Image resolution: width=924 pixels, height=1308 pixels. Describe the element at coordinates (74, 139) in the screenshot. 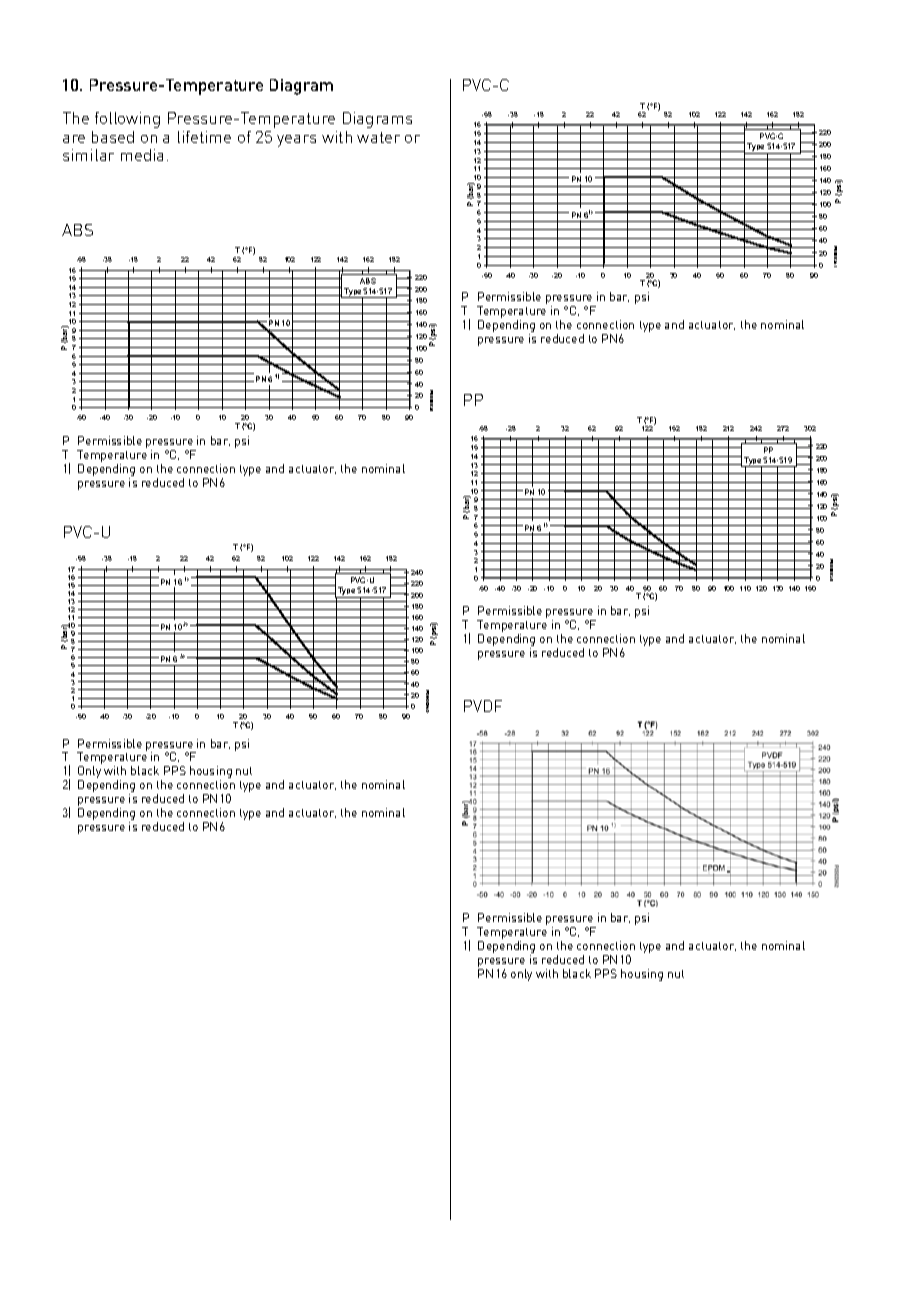

I see `are` at that location.
